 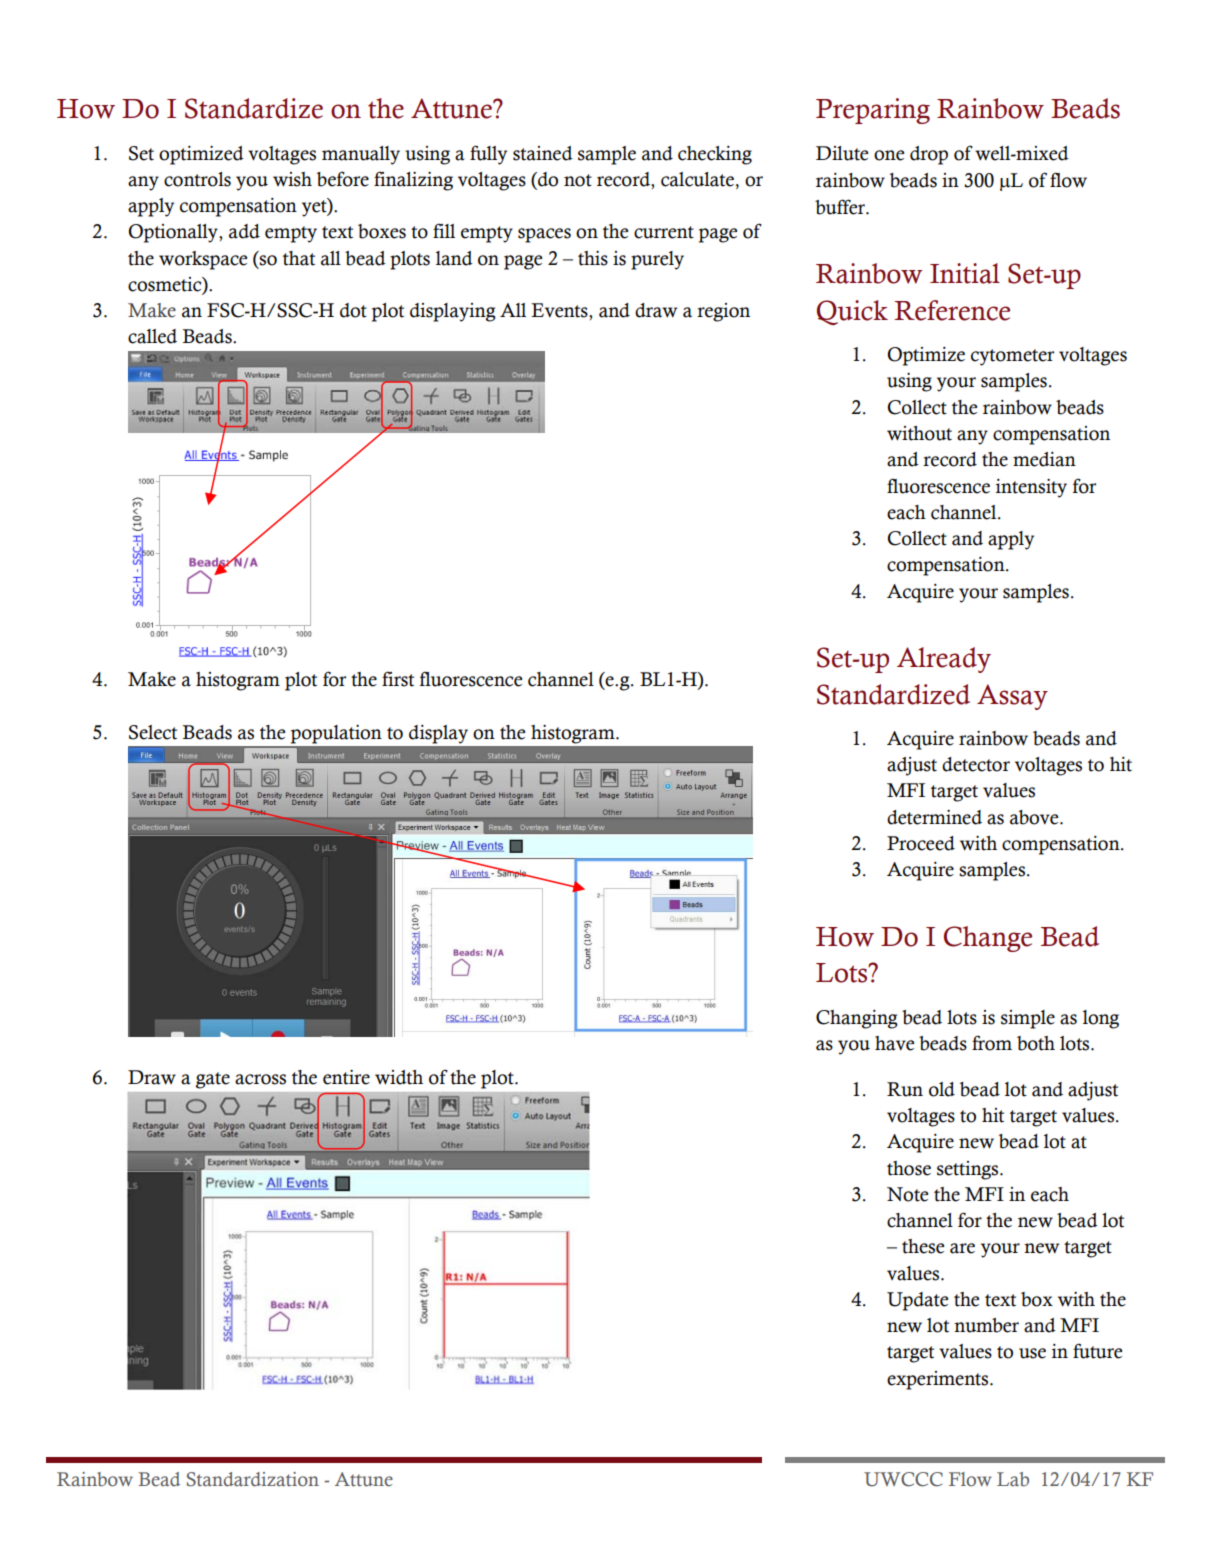 I want to click on Standardization, so click(x=253, y=1479).
